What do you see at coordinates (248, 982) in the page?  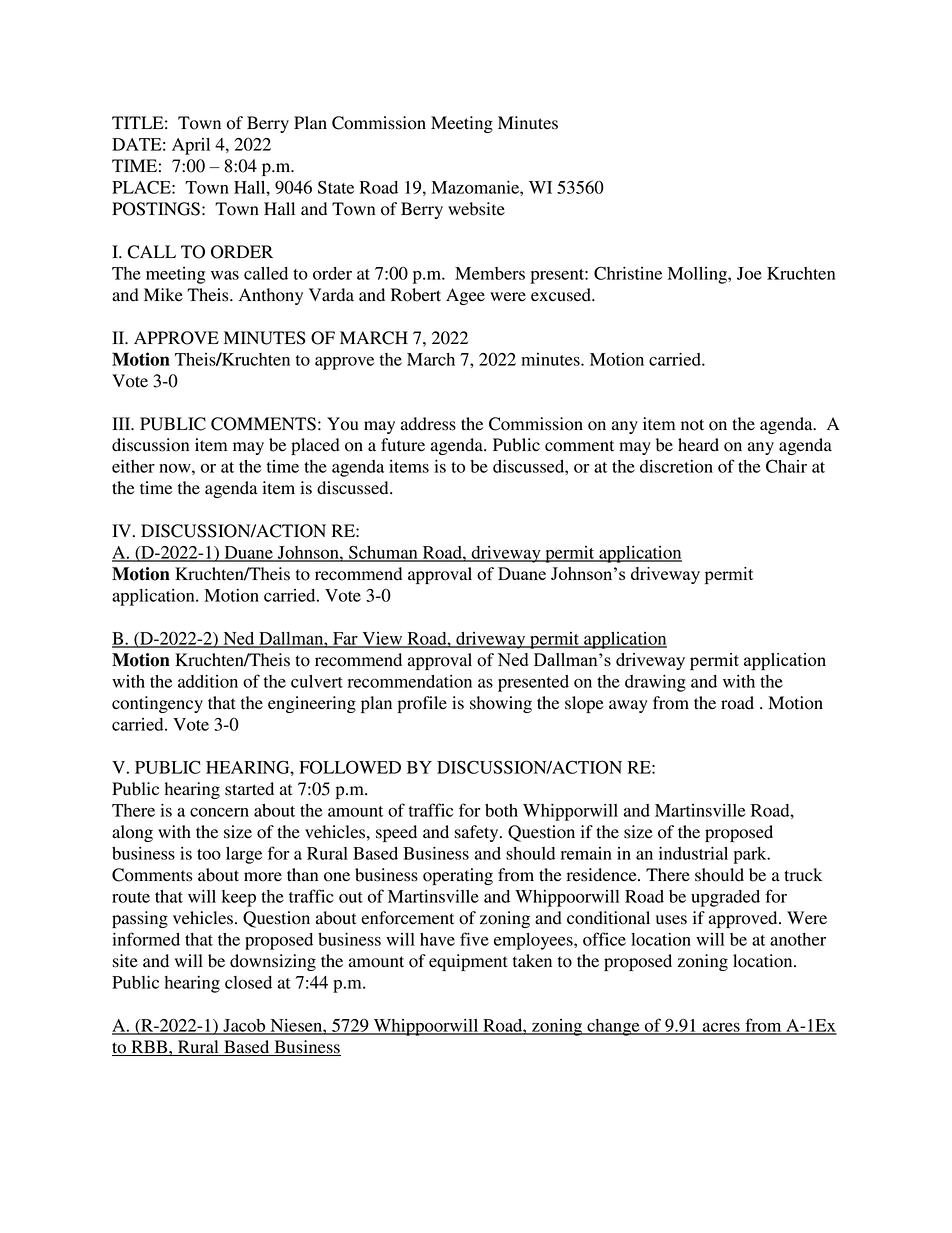 I see `closed` at bounding box center [248, 982].
